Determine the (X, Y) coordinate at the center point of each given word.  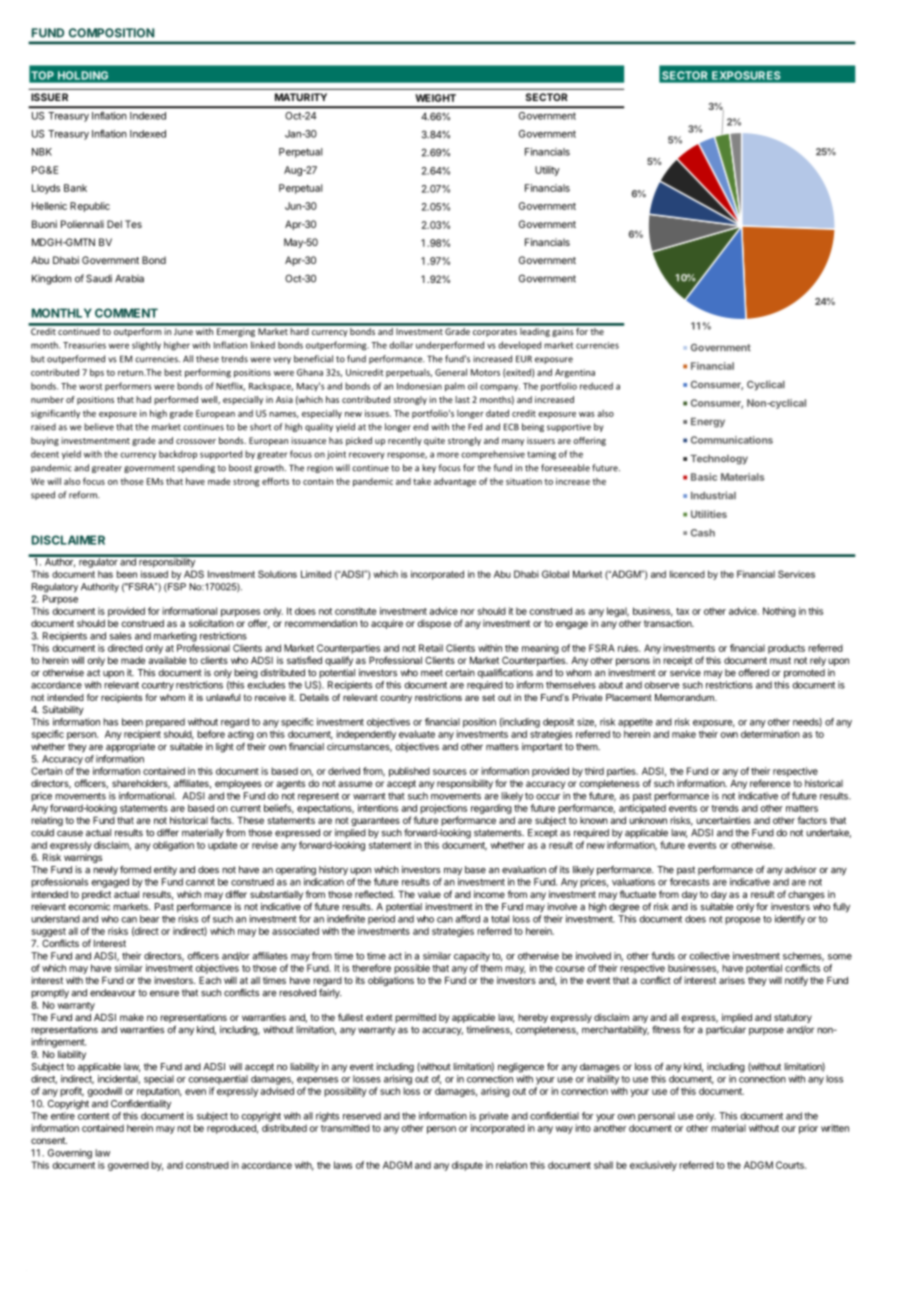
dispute (467, 1166)
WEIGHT (435, 98)
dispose (434, 624)
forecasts (690, 882)
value (429, 894)
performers (128, 386)
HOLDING (83, 75)
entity (165, 870)
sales (120, 636)
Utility (547, 171)
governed (128, 1166)
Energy (708, 423)
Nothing (779, 612)
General (451, 372)
